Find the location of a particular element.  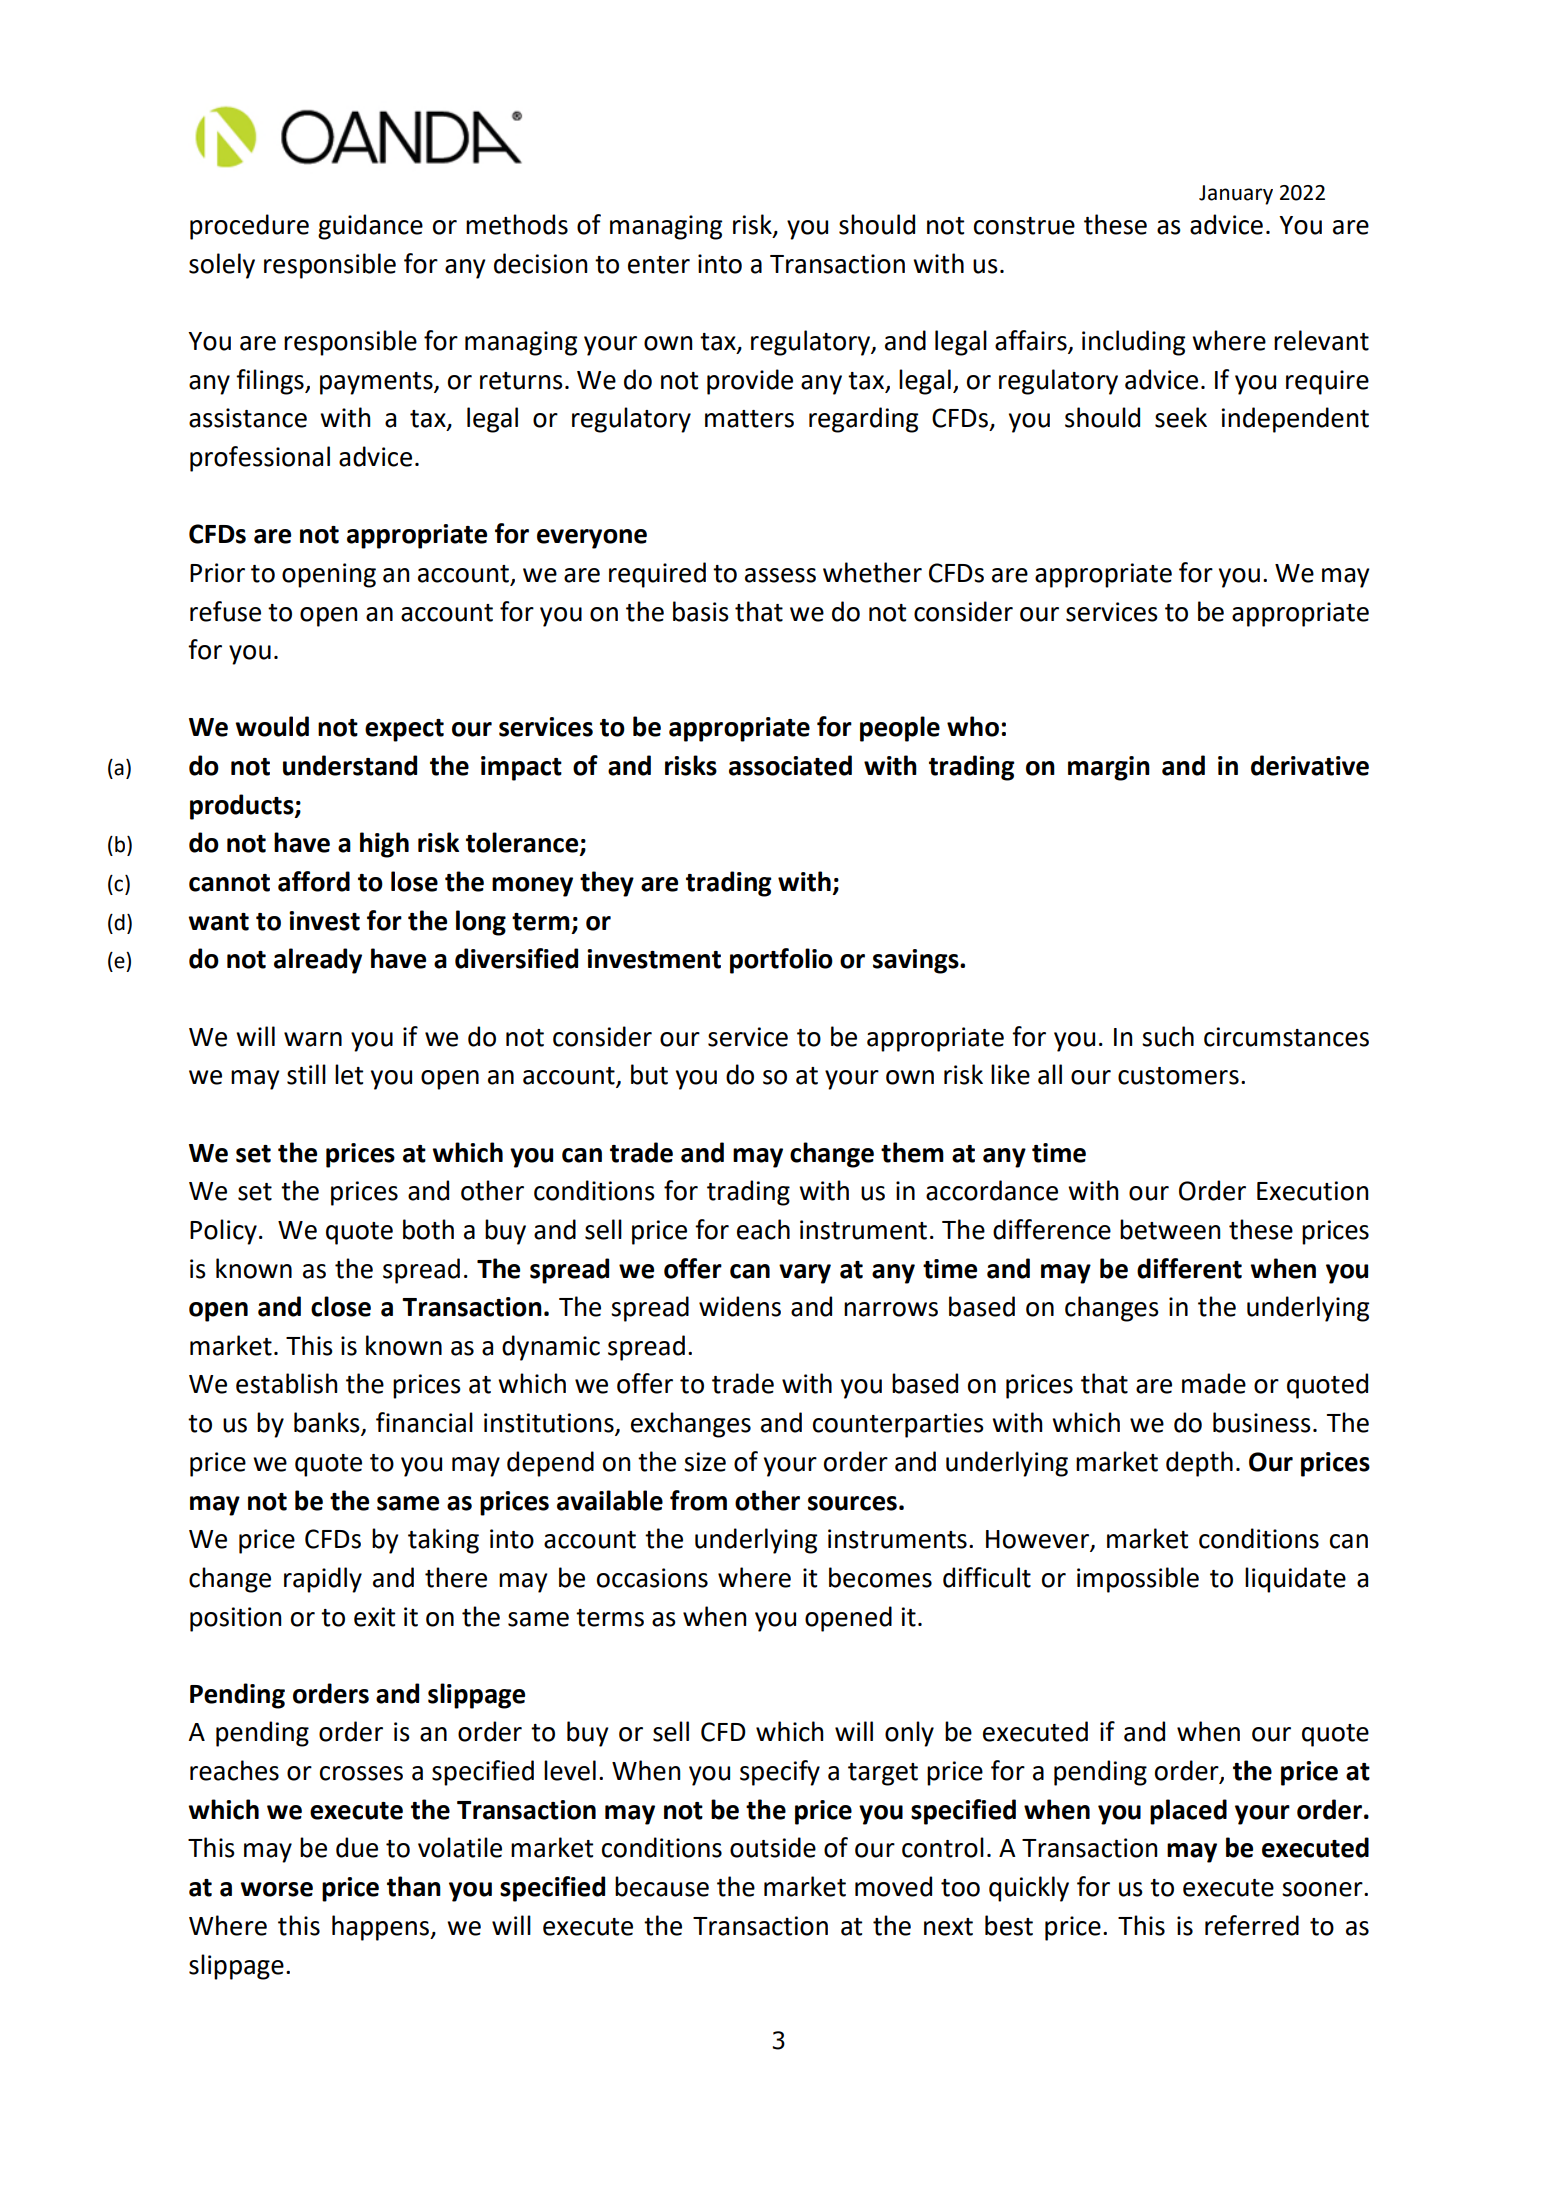

depth is located at coordinates (1199, 1464).
